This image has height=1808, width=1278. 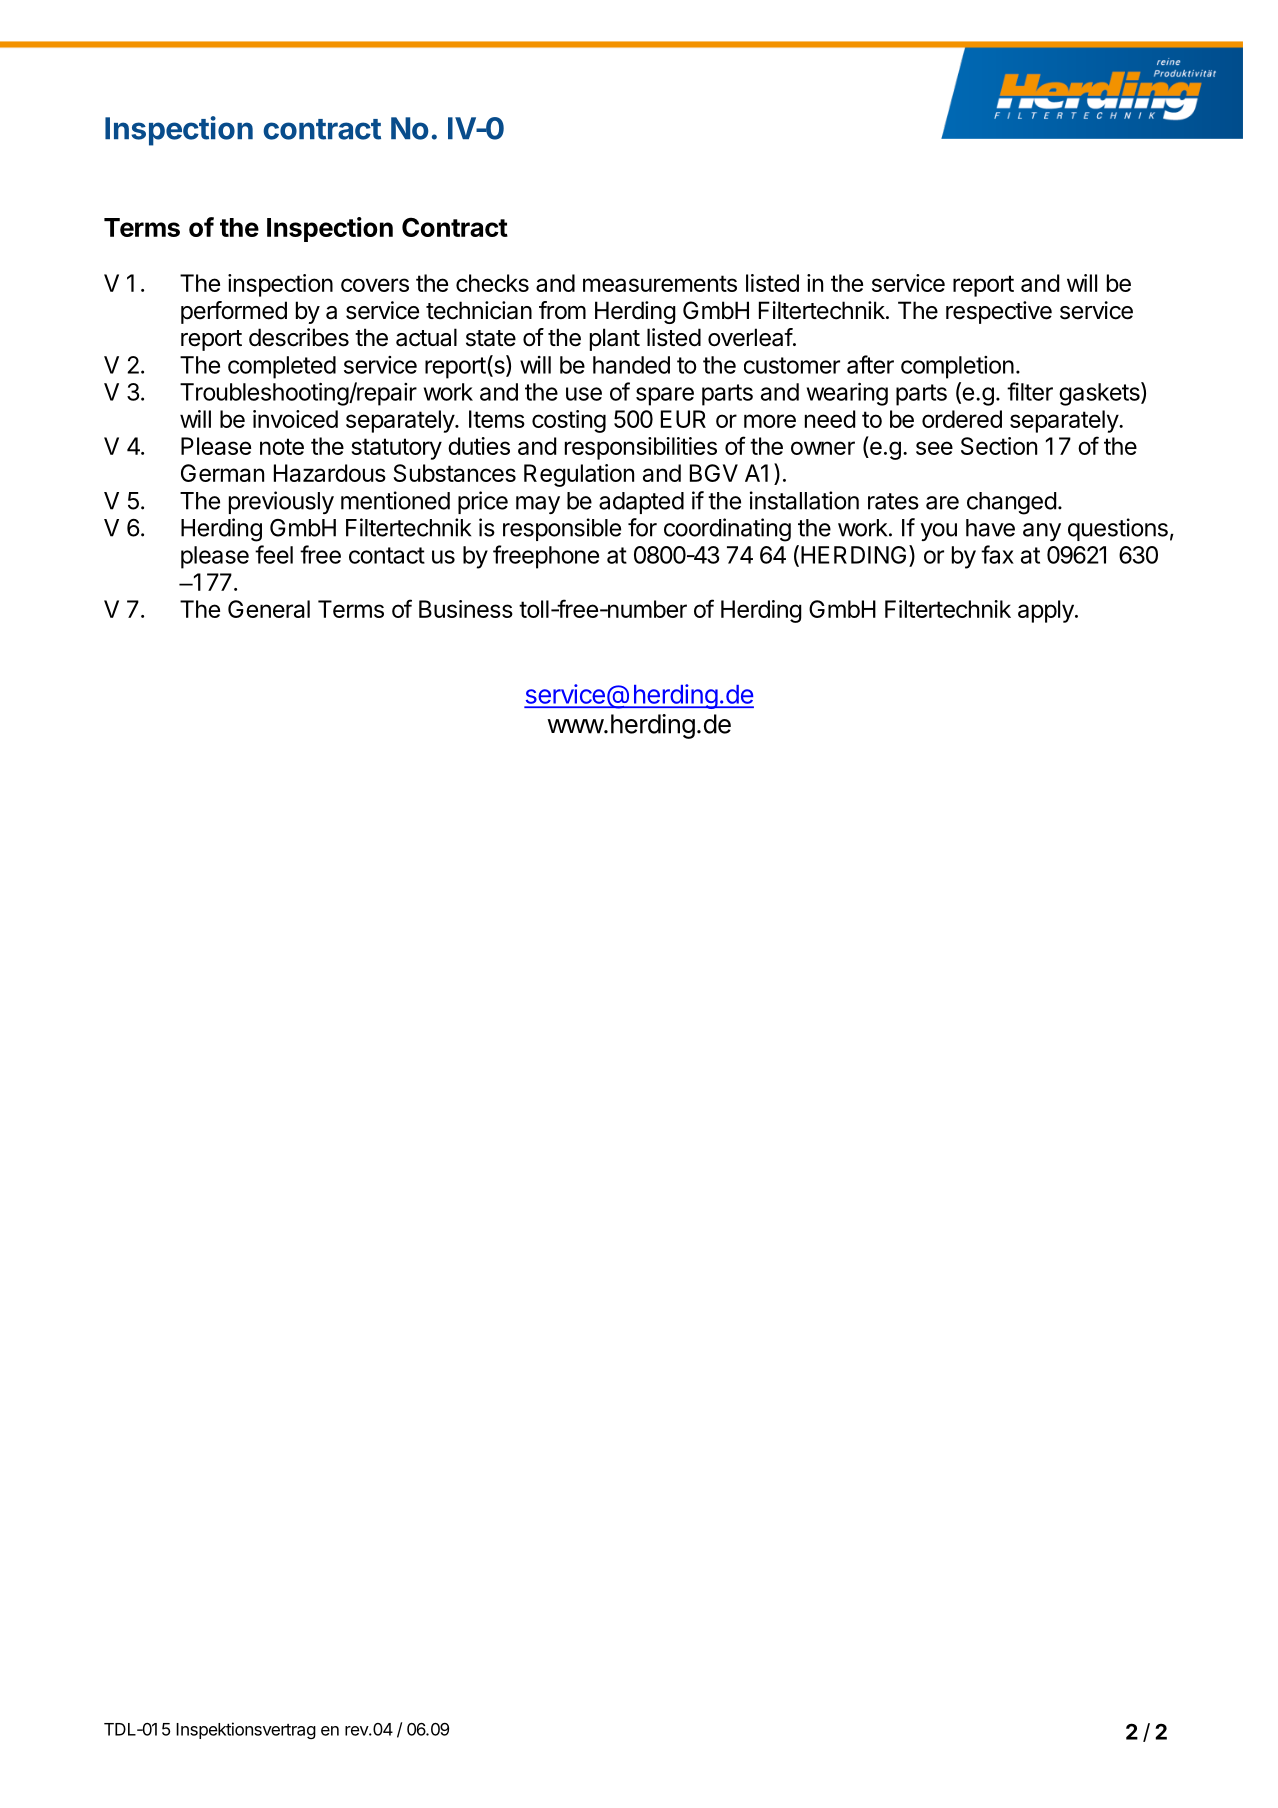 What do you see at coordinates (641, 503) in the image?
I see `adapted` at bounding box center [641, 503].
